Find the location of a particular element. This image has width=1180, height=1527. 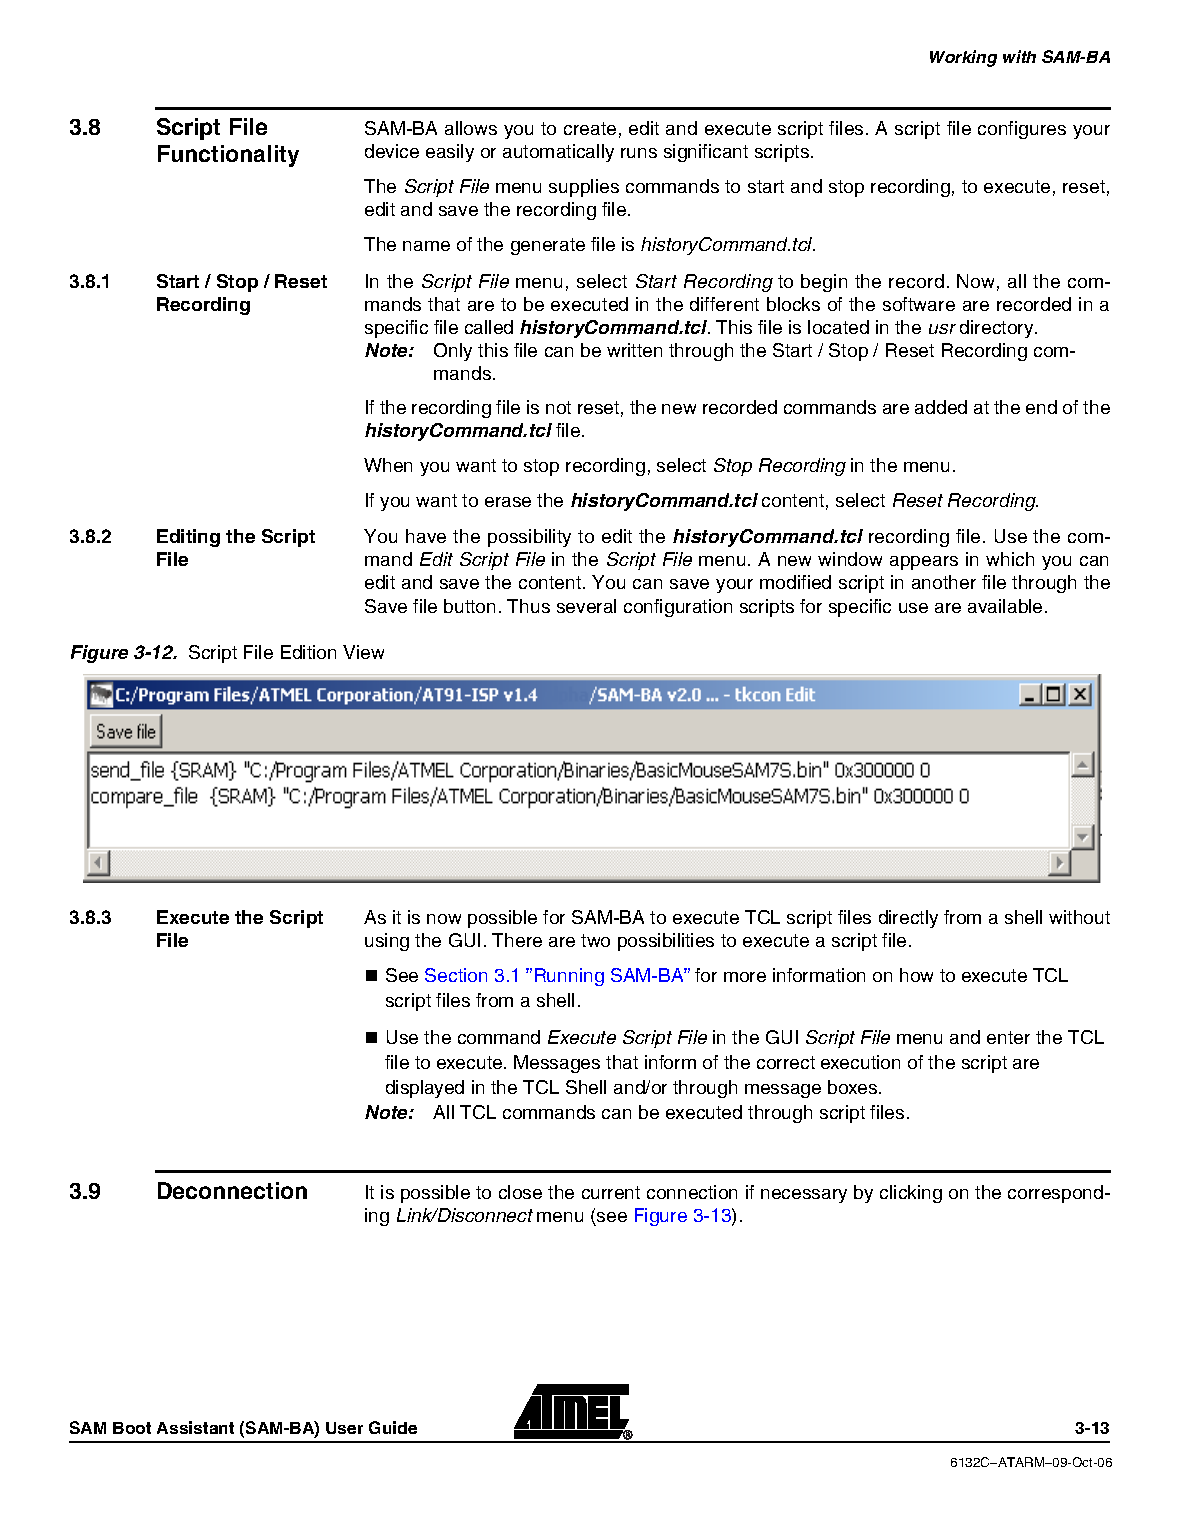

View is located at coordinates (363, 652).
